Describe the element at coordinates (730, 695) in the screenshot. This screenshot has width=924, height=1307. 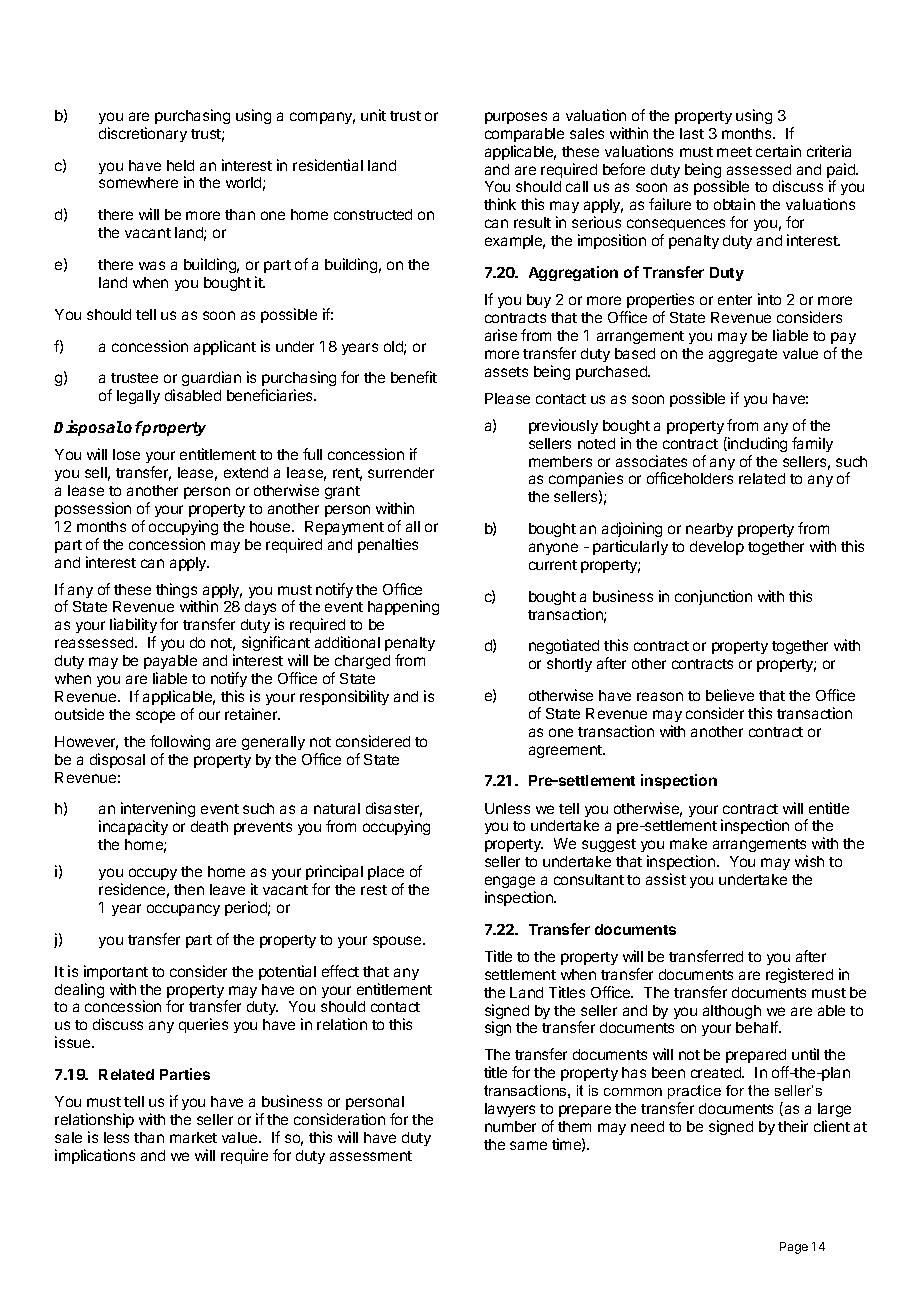
I see `believe` at that location.
